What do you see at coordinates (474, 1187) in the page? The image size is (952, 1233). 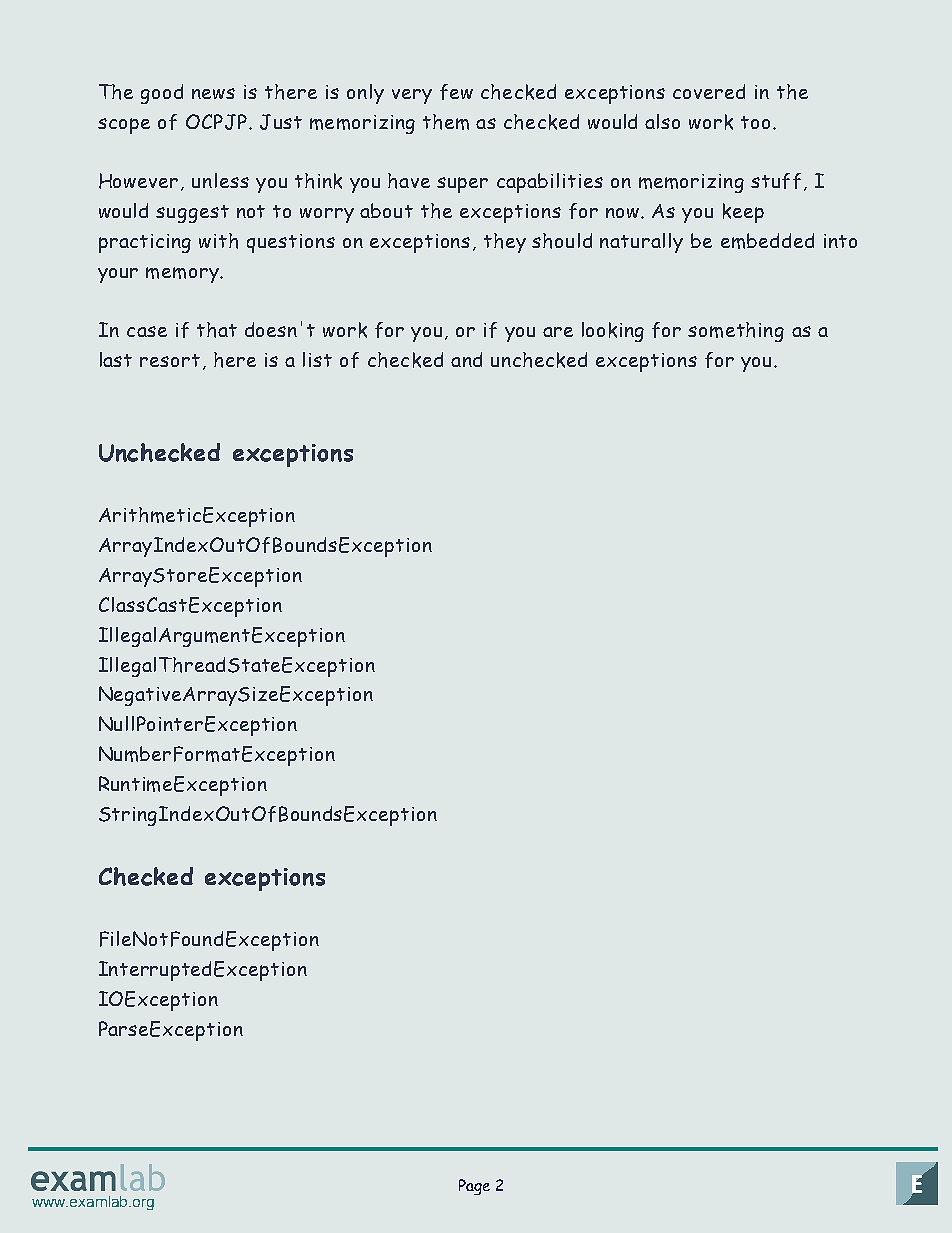 I see `Page` at bounding box center [474, 1187].
